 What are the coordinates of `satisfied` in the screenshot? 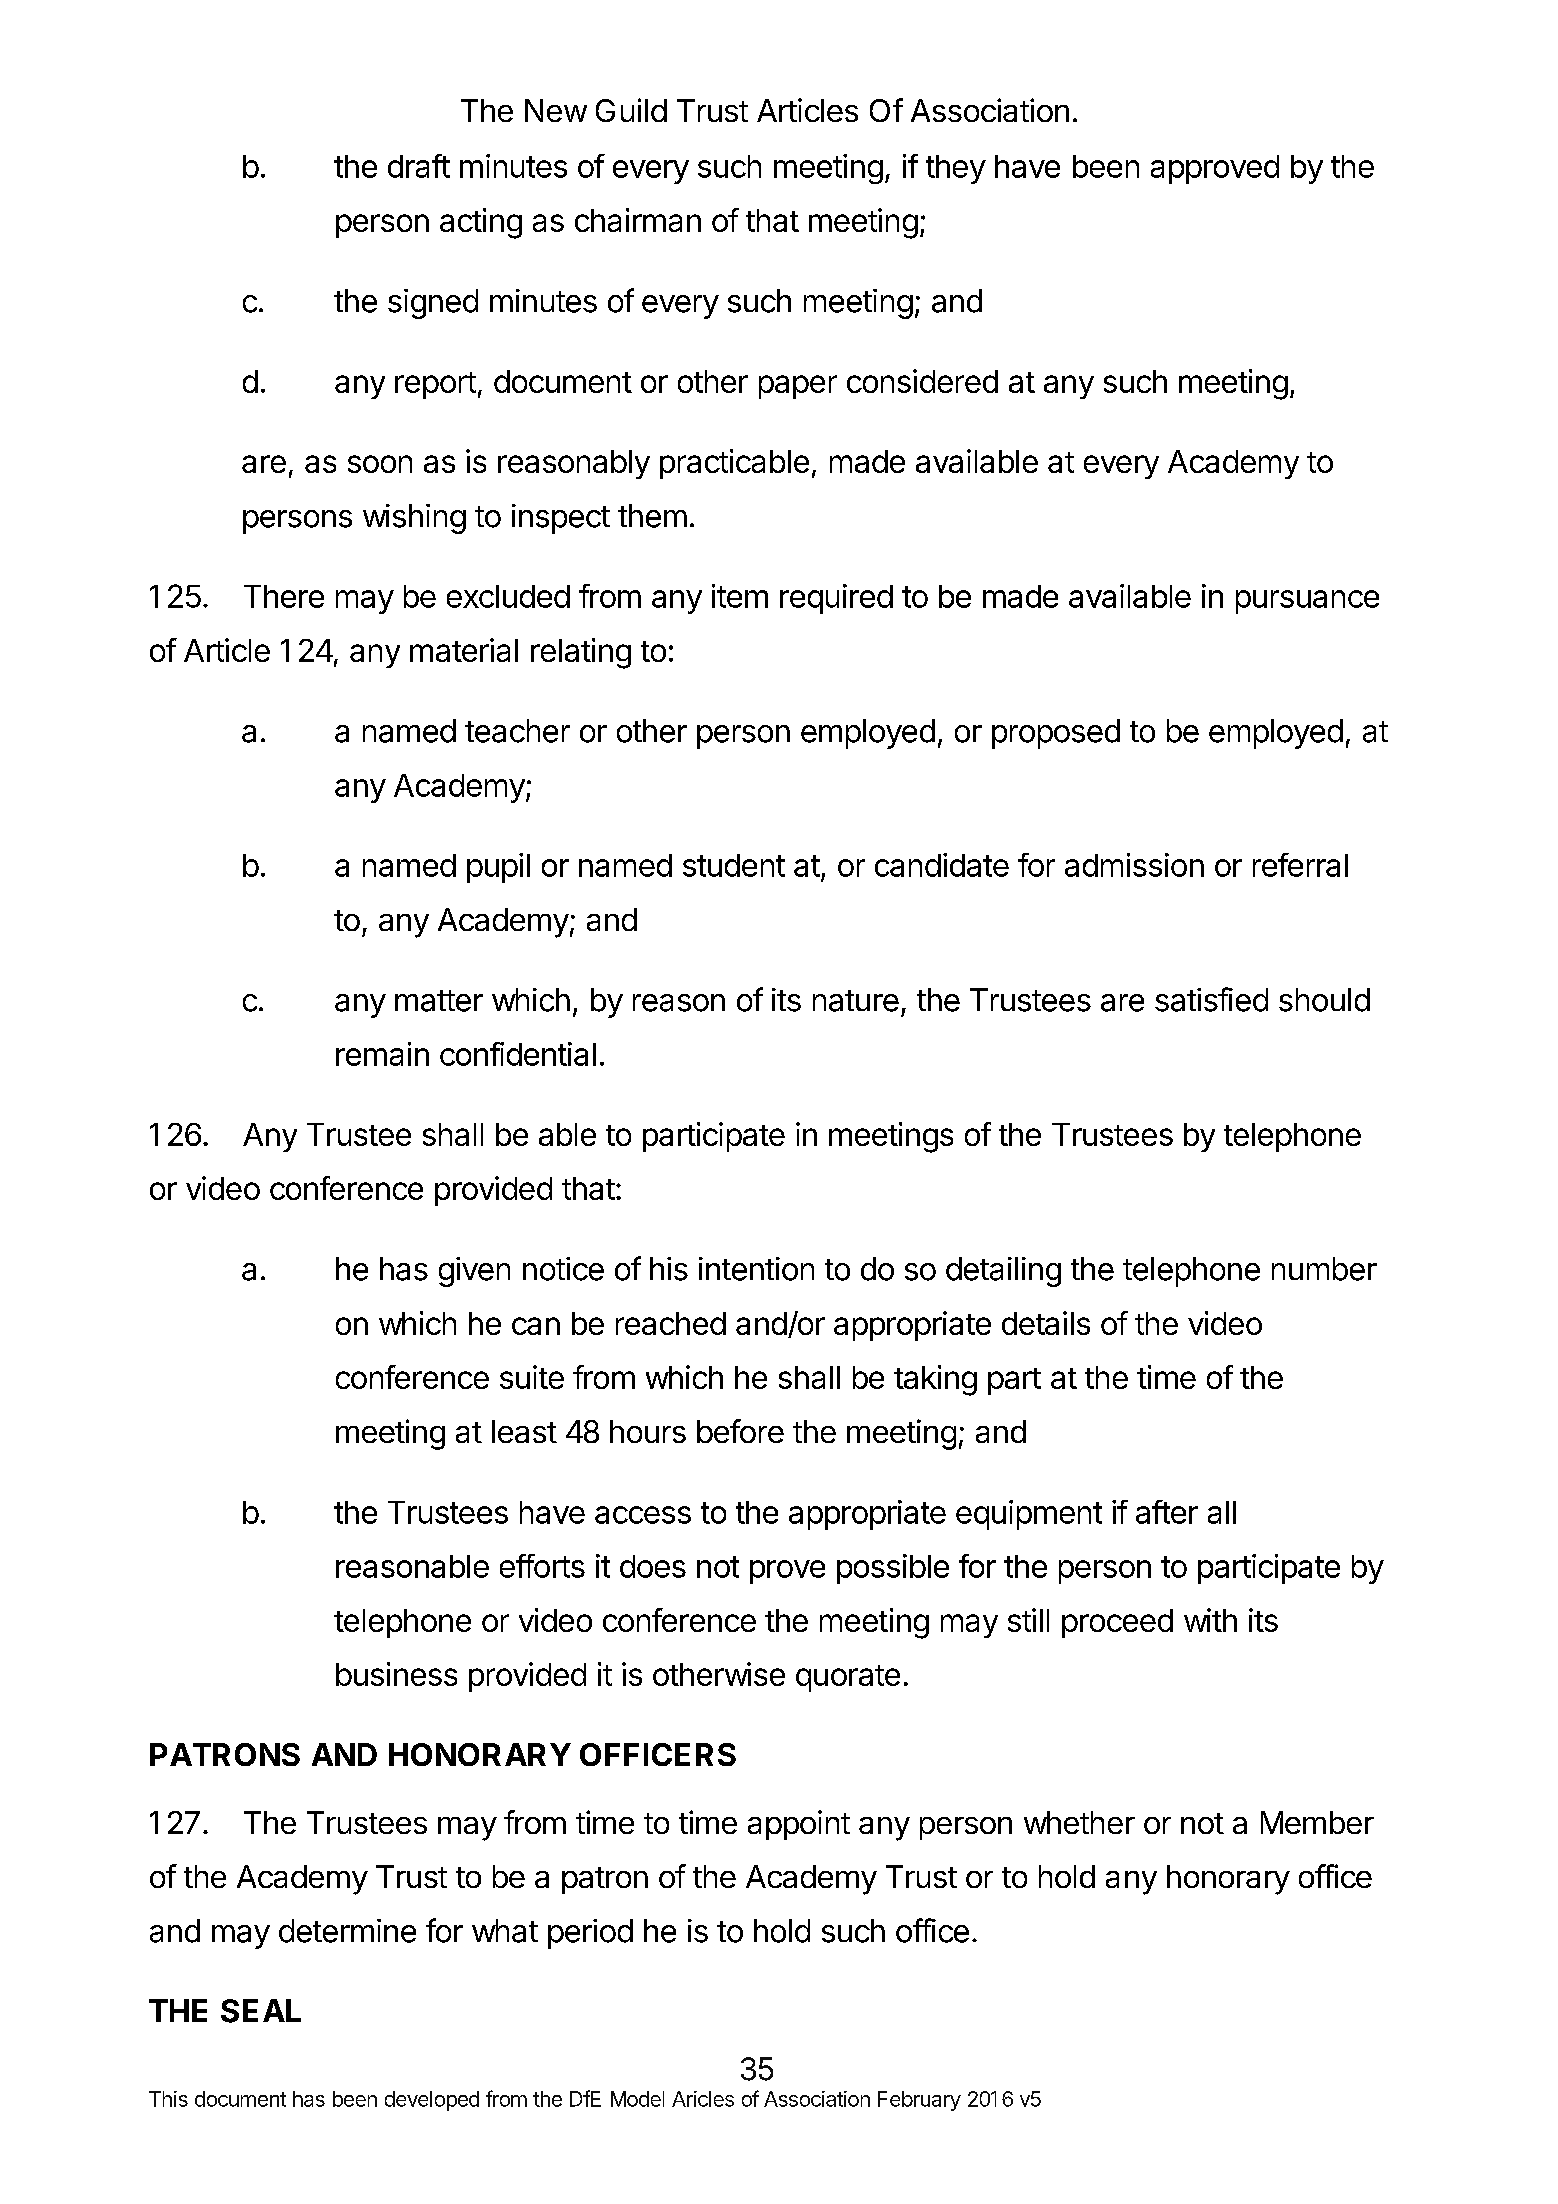 It's located at (1211, 999).
